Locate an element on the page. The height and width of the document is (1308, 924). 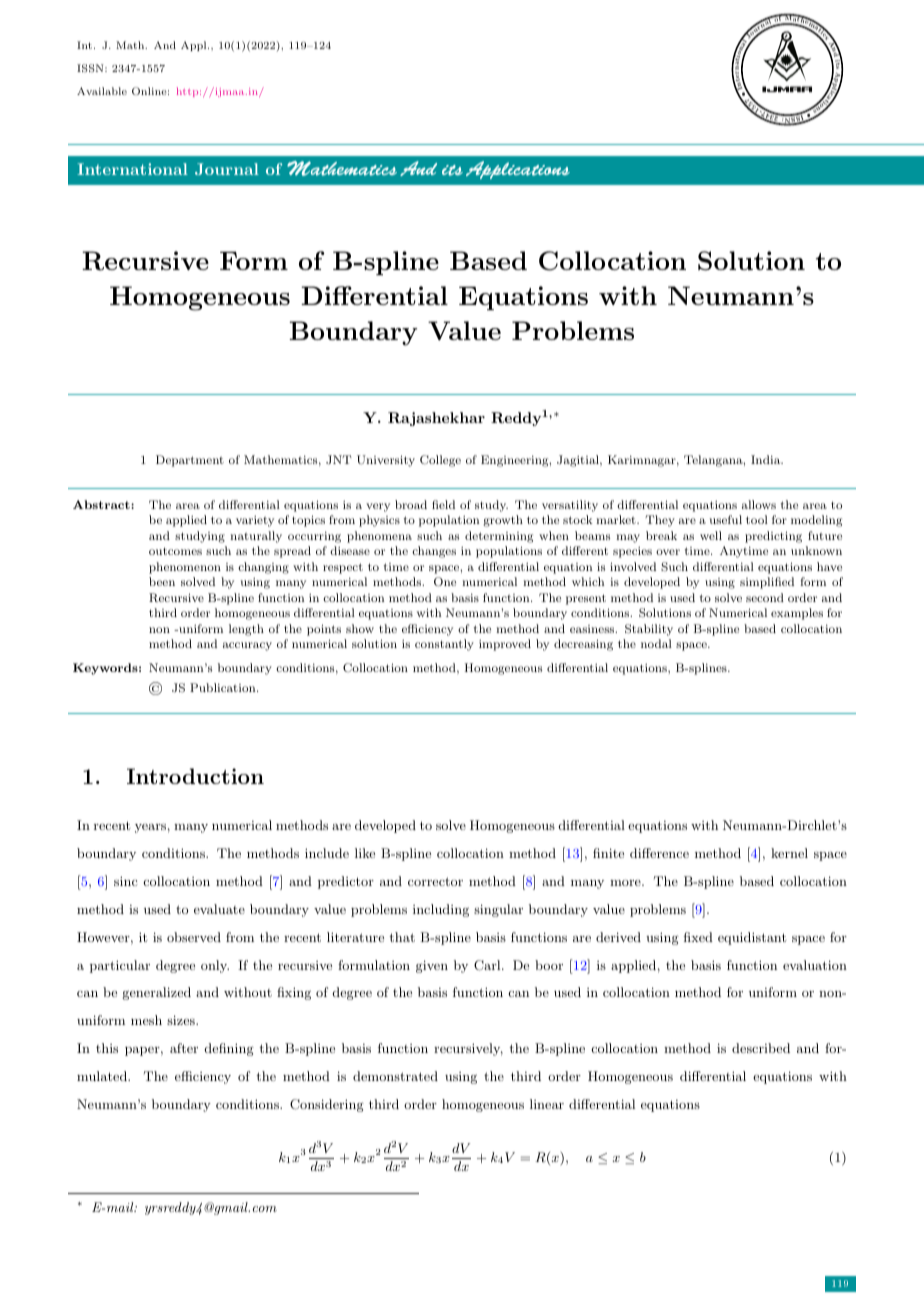
One is located at coordinates (445, 582).
